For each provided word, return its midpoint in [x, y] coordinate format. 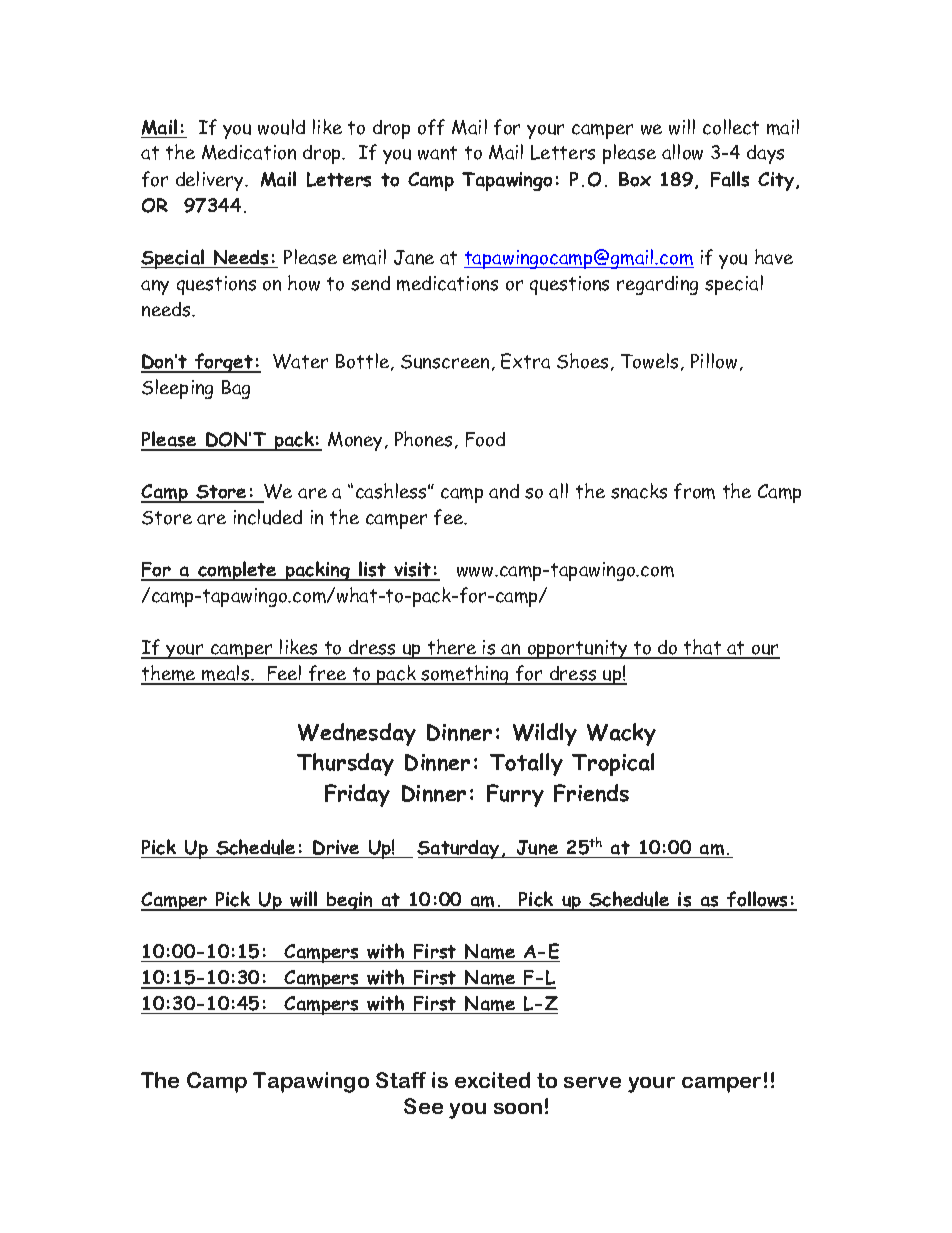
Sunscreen [445, 362]
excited [492, 1080]
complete [237, 571]
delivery [211, 181]
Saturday [459, 849]
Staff [401, 1080]
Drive [336, 847]
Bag [236, 389]
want [437, 153]
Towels [649, 361]
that [703, 648]
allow [682, 152]
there [452, 648]
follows [758, 900]
